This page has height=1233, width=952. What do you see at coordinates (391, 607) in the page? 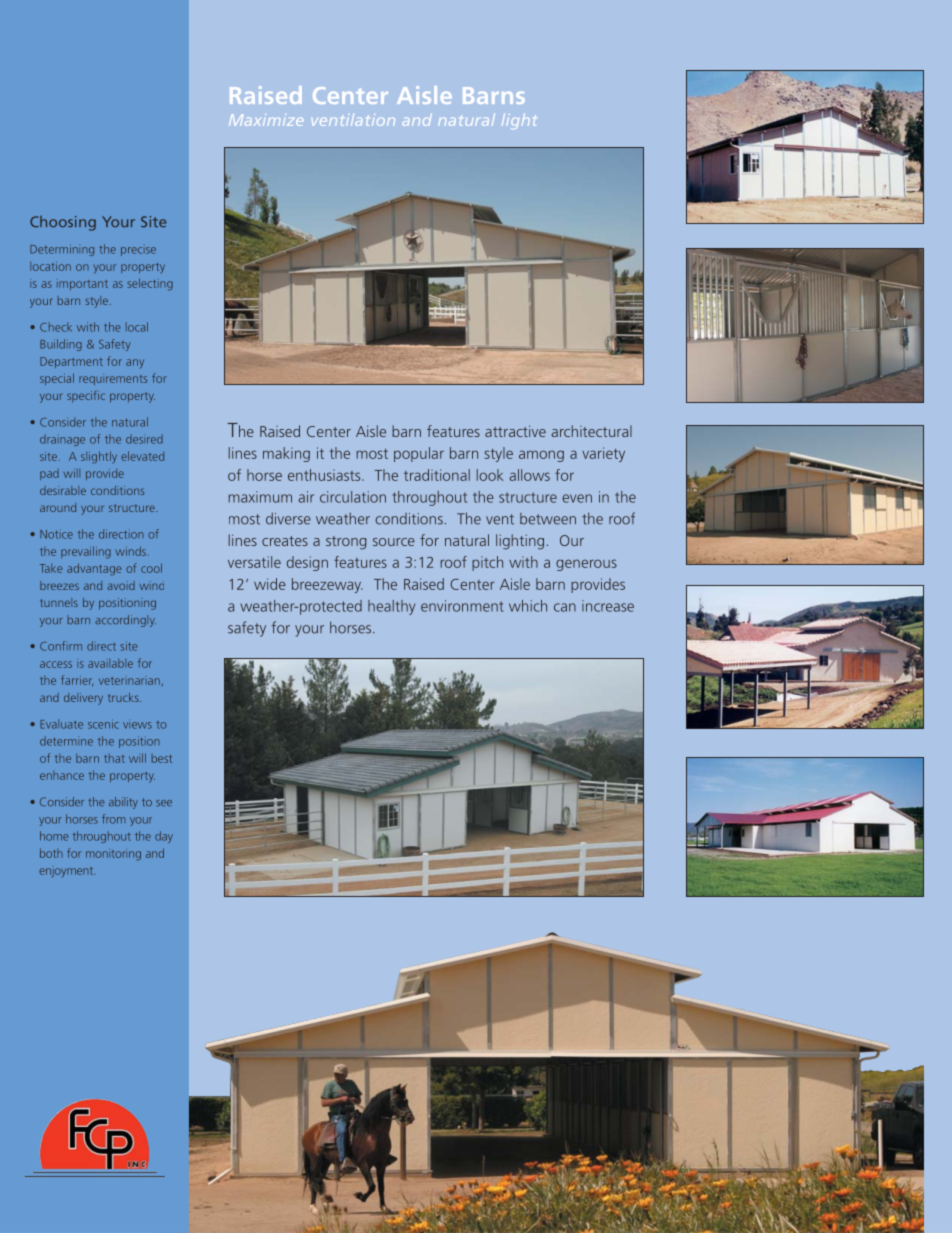
I see `healthy` at bounding box center [391, 607].
